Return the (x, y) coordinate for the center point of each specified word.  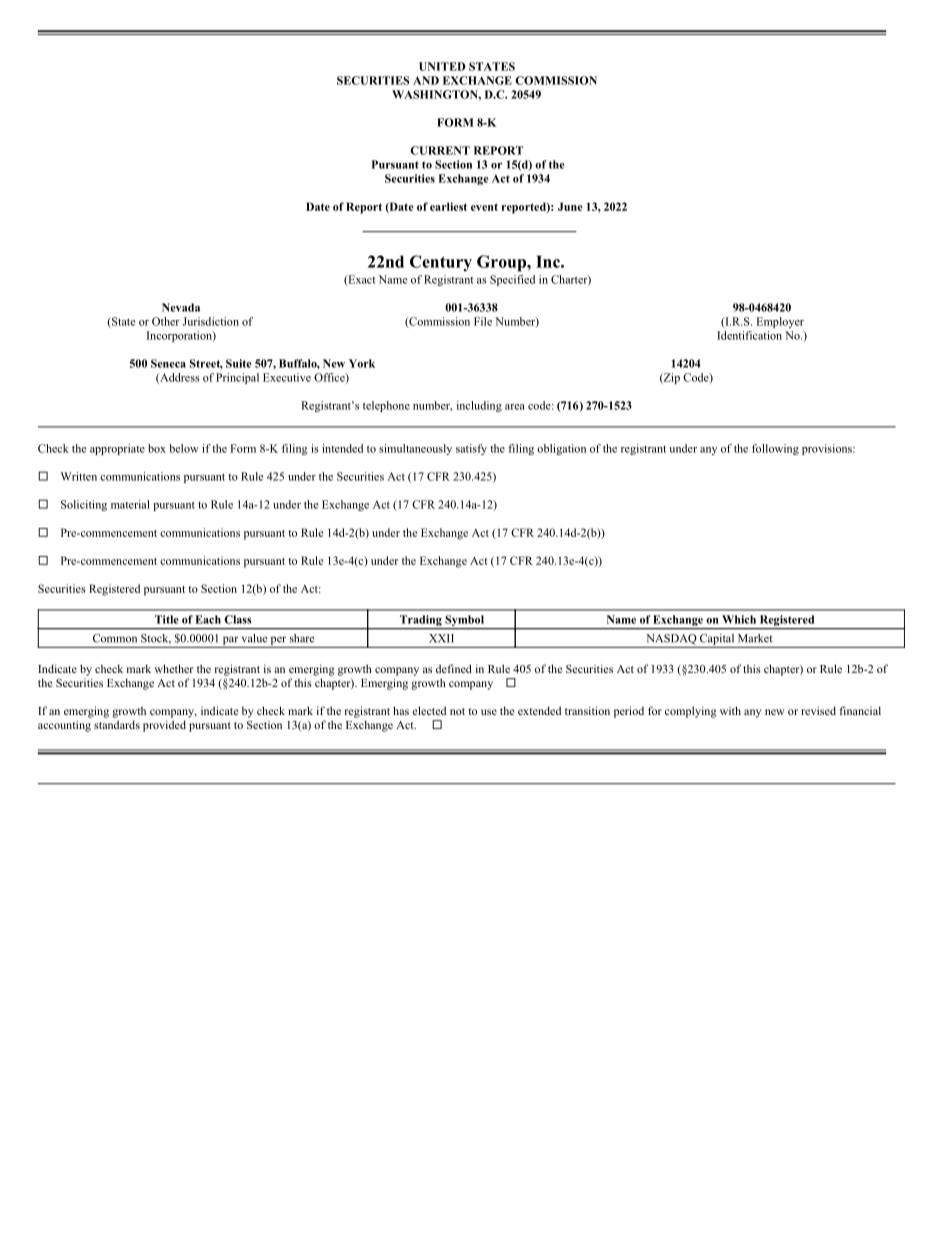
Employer (780, 322)
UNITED (442, 66)
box (157, 448)
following (775, 449)
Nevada (181, 307)
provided (164, 726)
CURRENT (440, 150)
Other (166, 321)
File (483, 321)
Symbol (464, 622)
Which (739, 619)
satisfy (471, 449)
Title (166, 619)
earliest (448, 206)
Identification (749, 335)
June (570, 206)
